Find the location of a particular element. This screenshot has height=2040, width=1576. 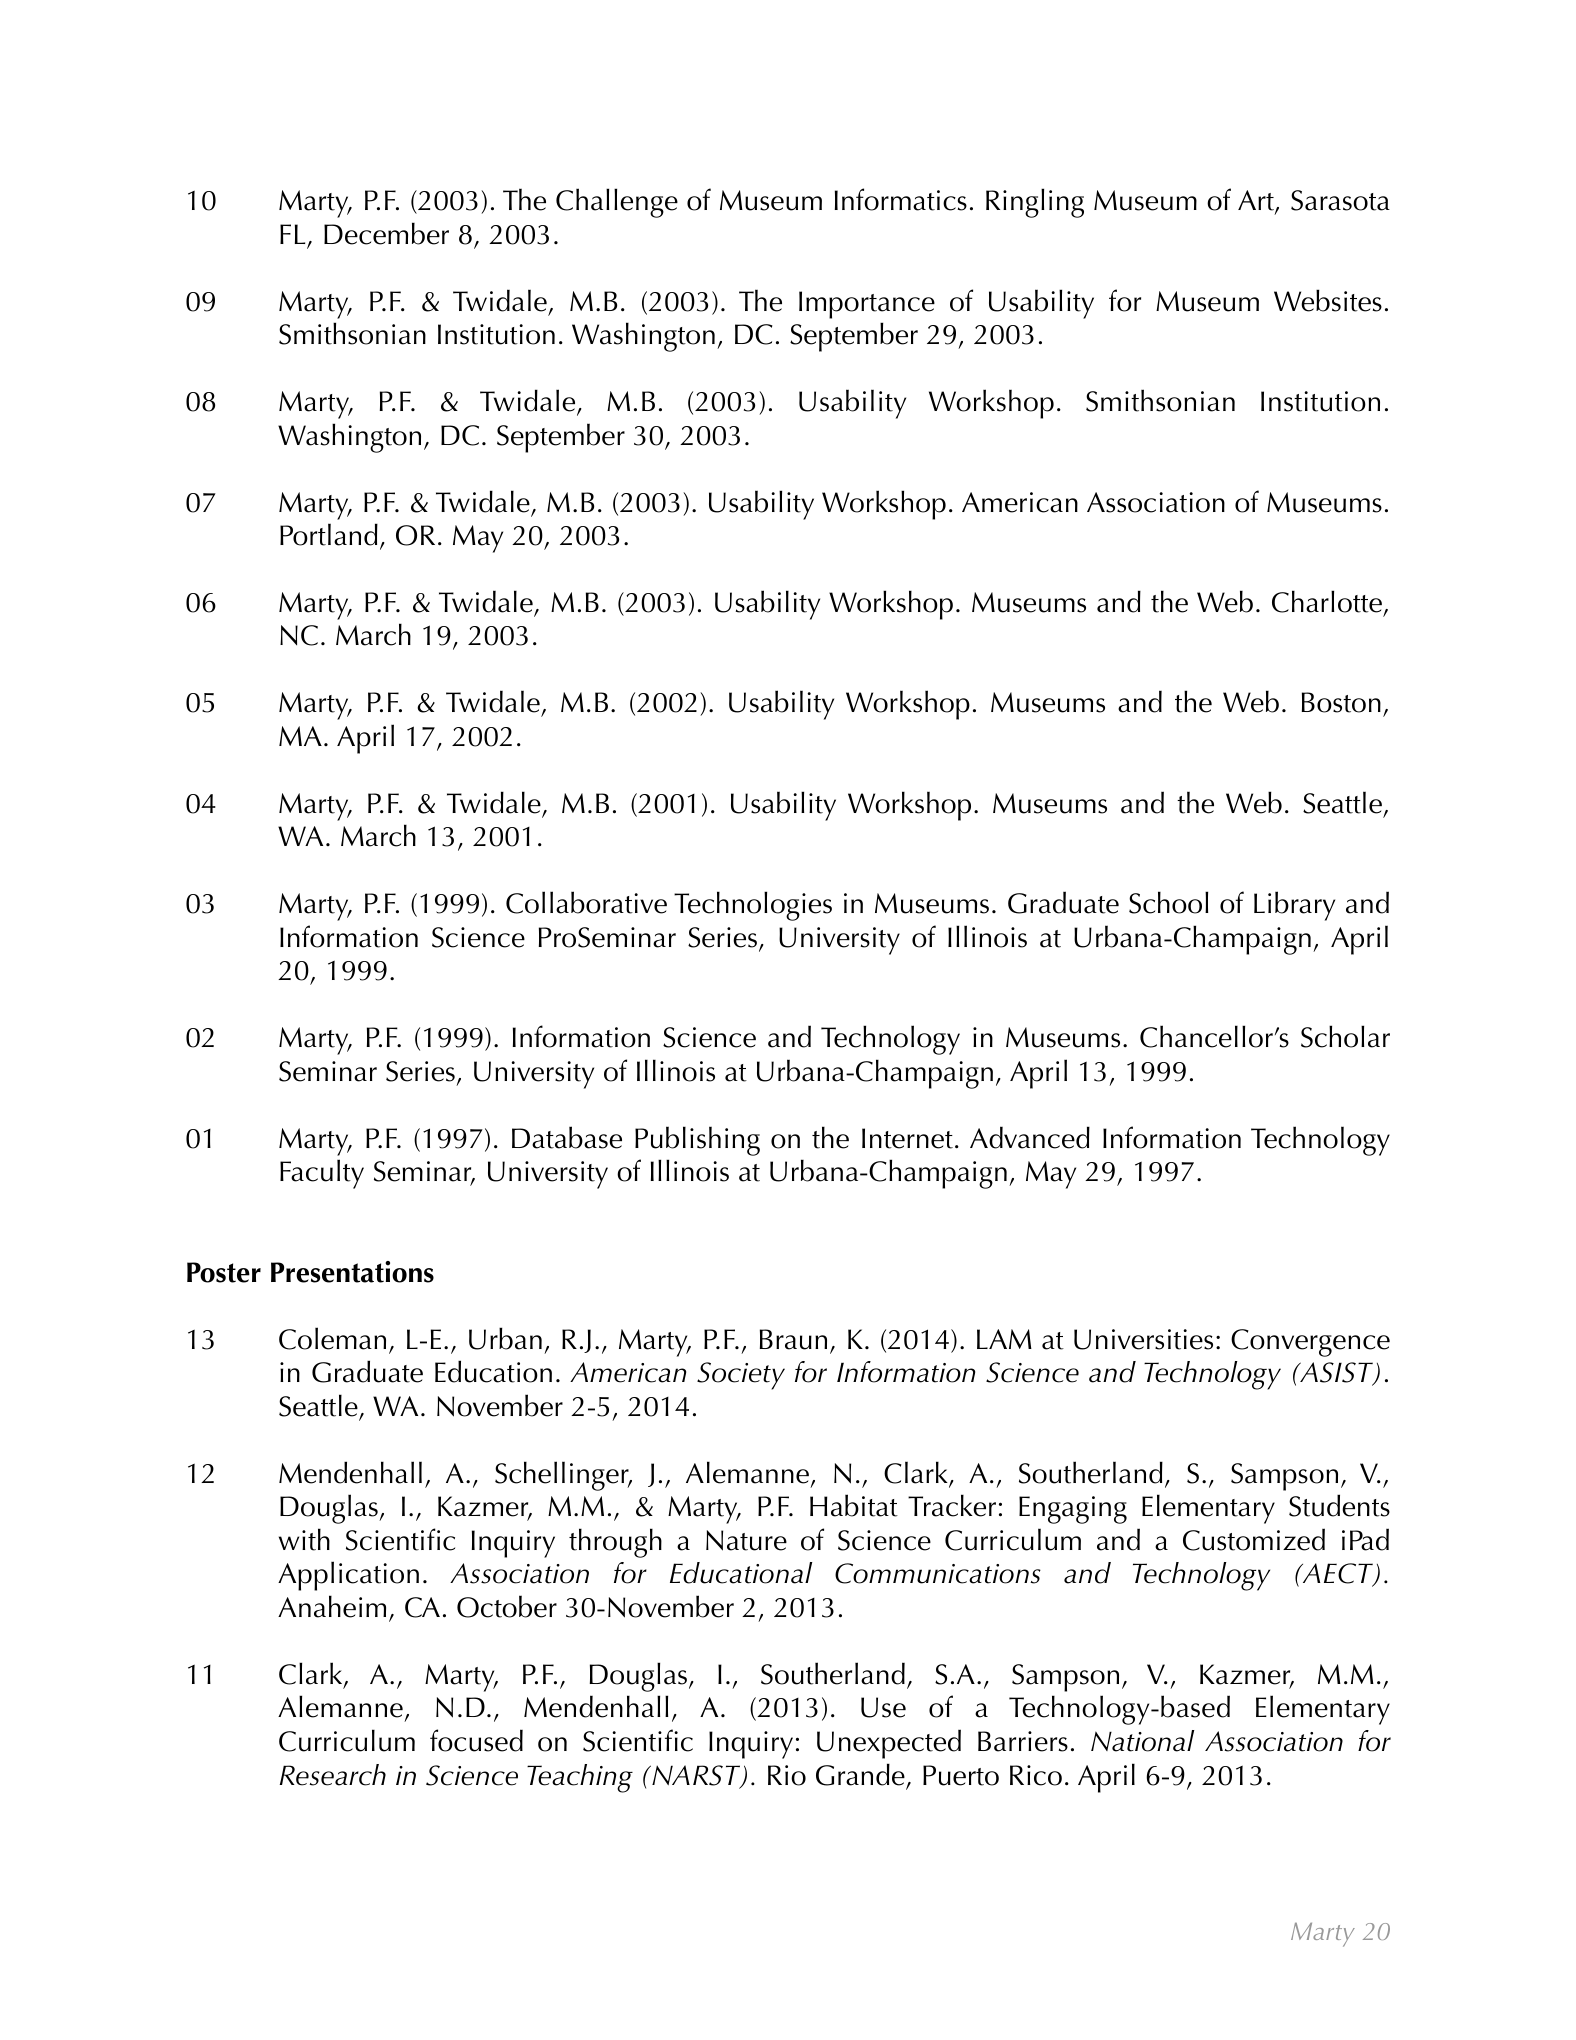

Boston is located at coordinates (1341, 702).
